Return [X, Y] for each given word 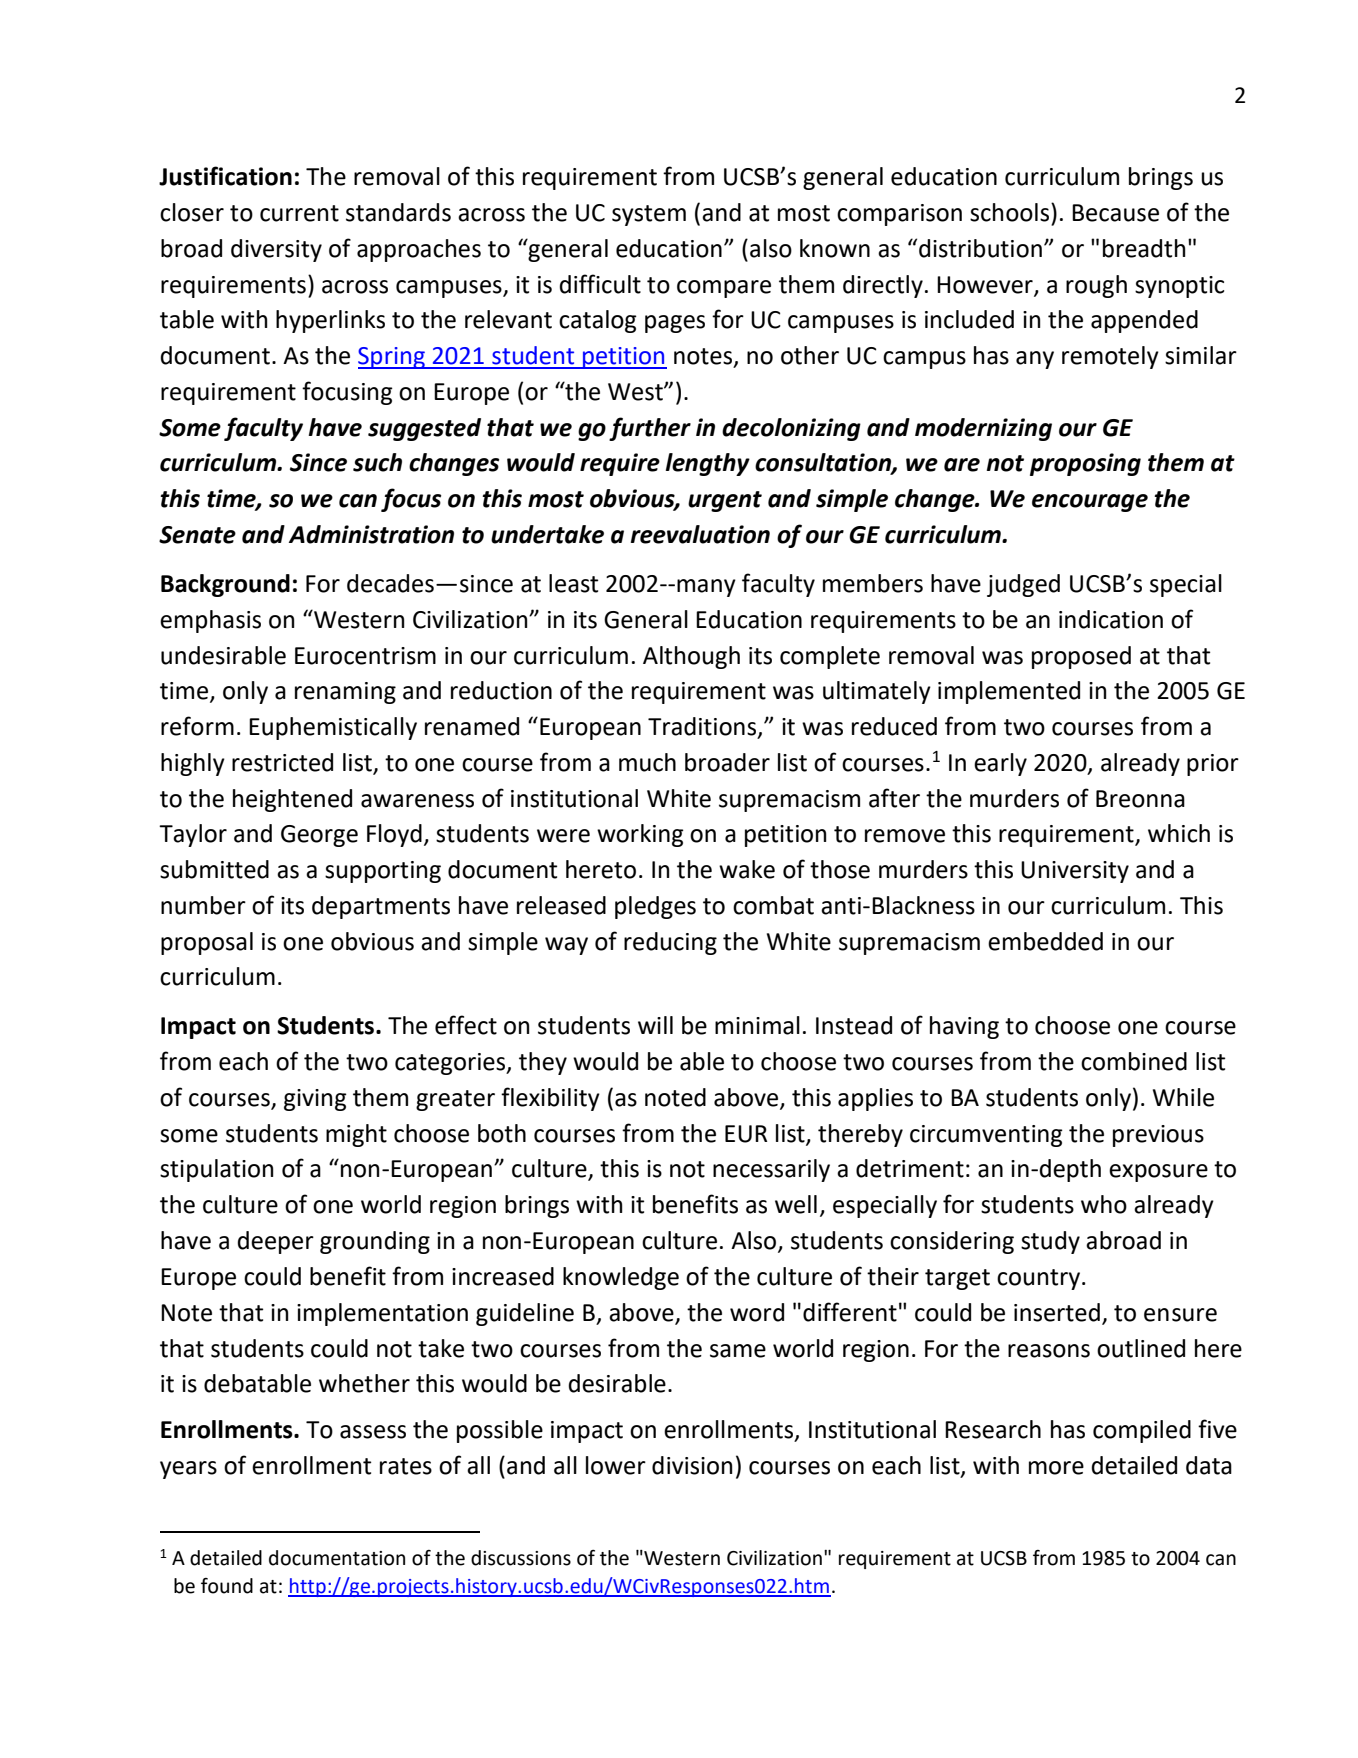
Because [1115, 213]
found [227, 1586]
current [299, 213]
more [1056, 1468]
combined [1134, 1061]
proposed [1081, 657]
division [692, 1465]
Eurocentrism [365, 656]
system [649, 215]
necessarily [771, 1170]
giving [315, 1100]
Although [691, 657]
